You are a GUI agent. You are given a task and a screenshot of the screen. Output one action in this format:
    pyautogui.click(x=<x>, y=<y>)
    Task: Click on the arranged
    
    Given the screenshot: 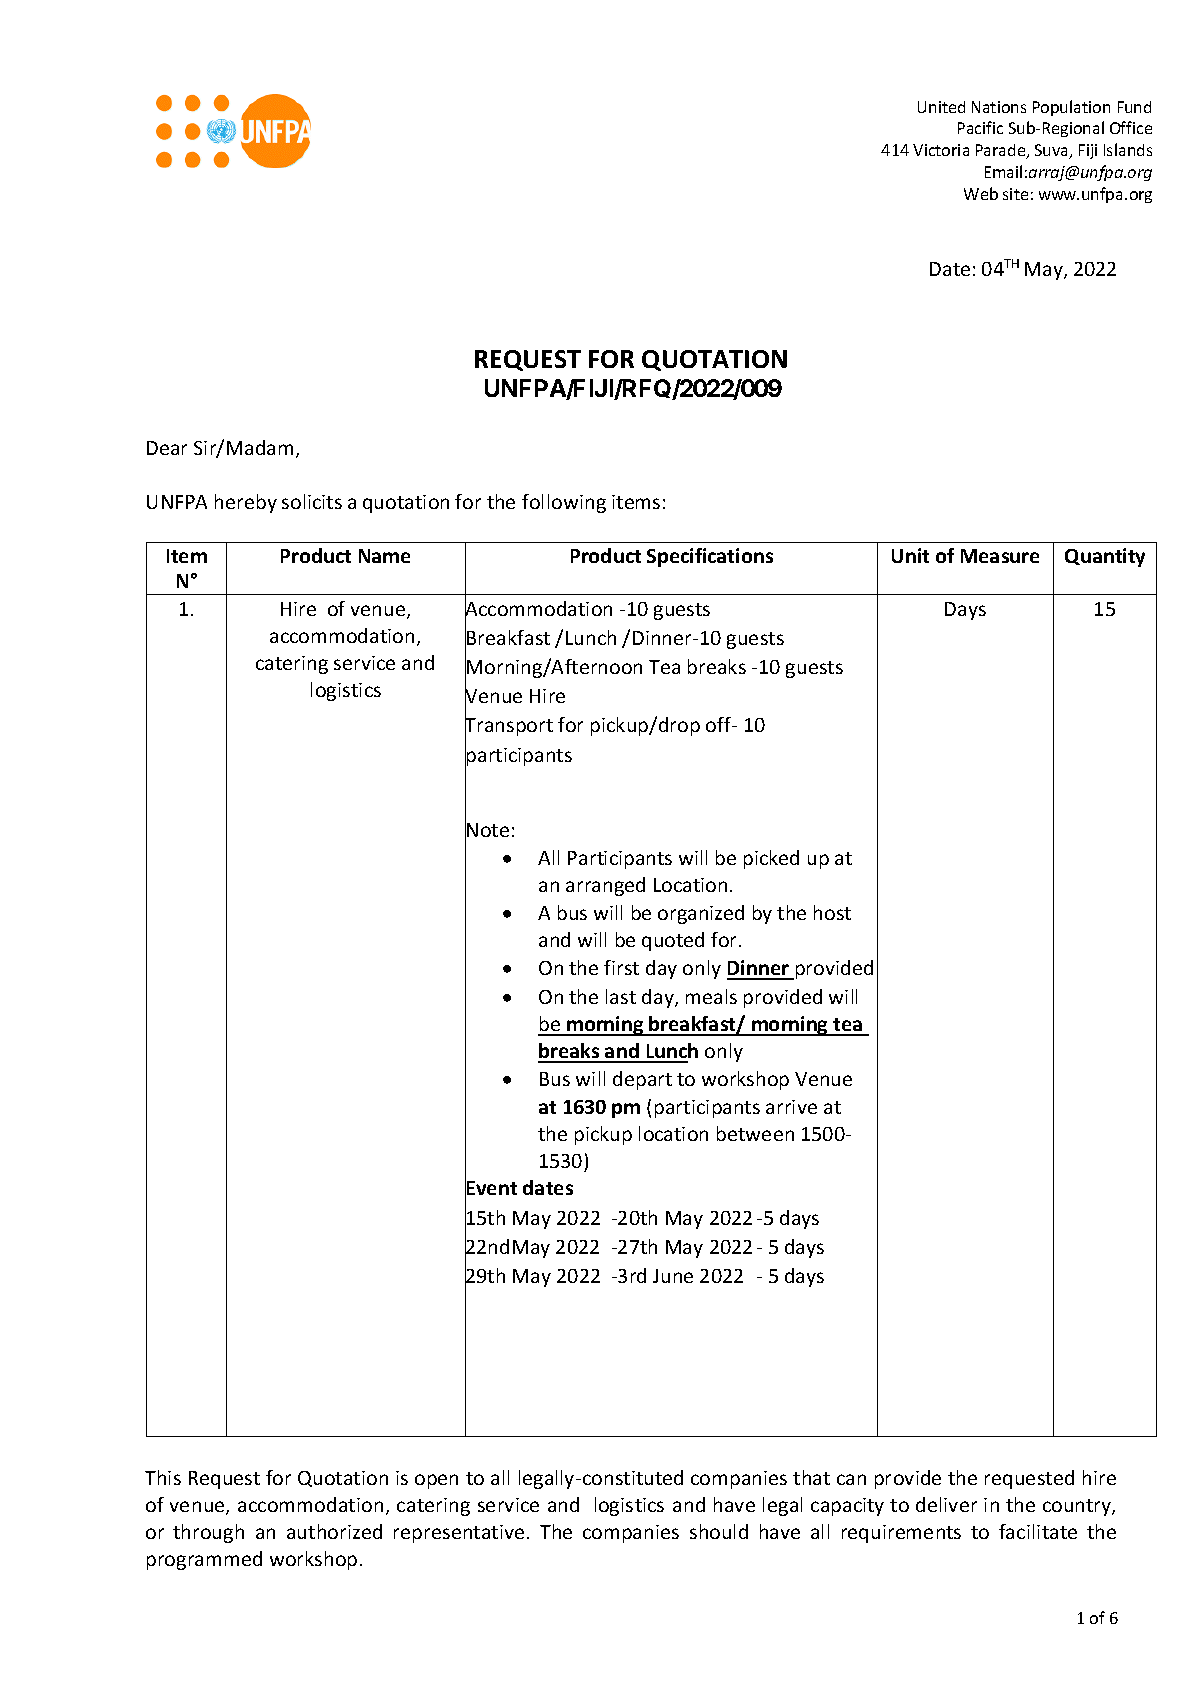 What is the action you would take?
    pyautogui.click(x=605, y=886)
